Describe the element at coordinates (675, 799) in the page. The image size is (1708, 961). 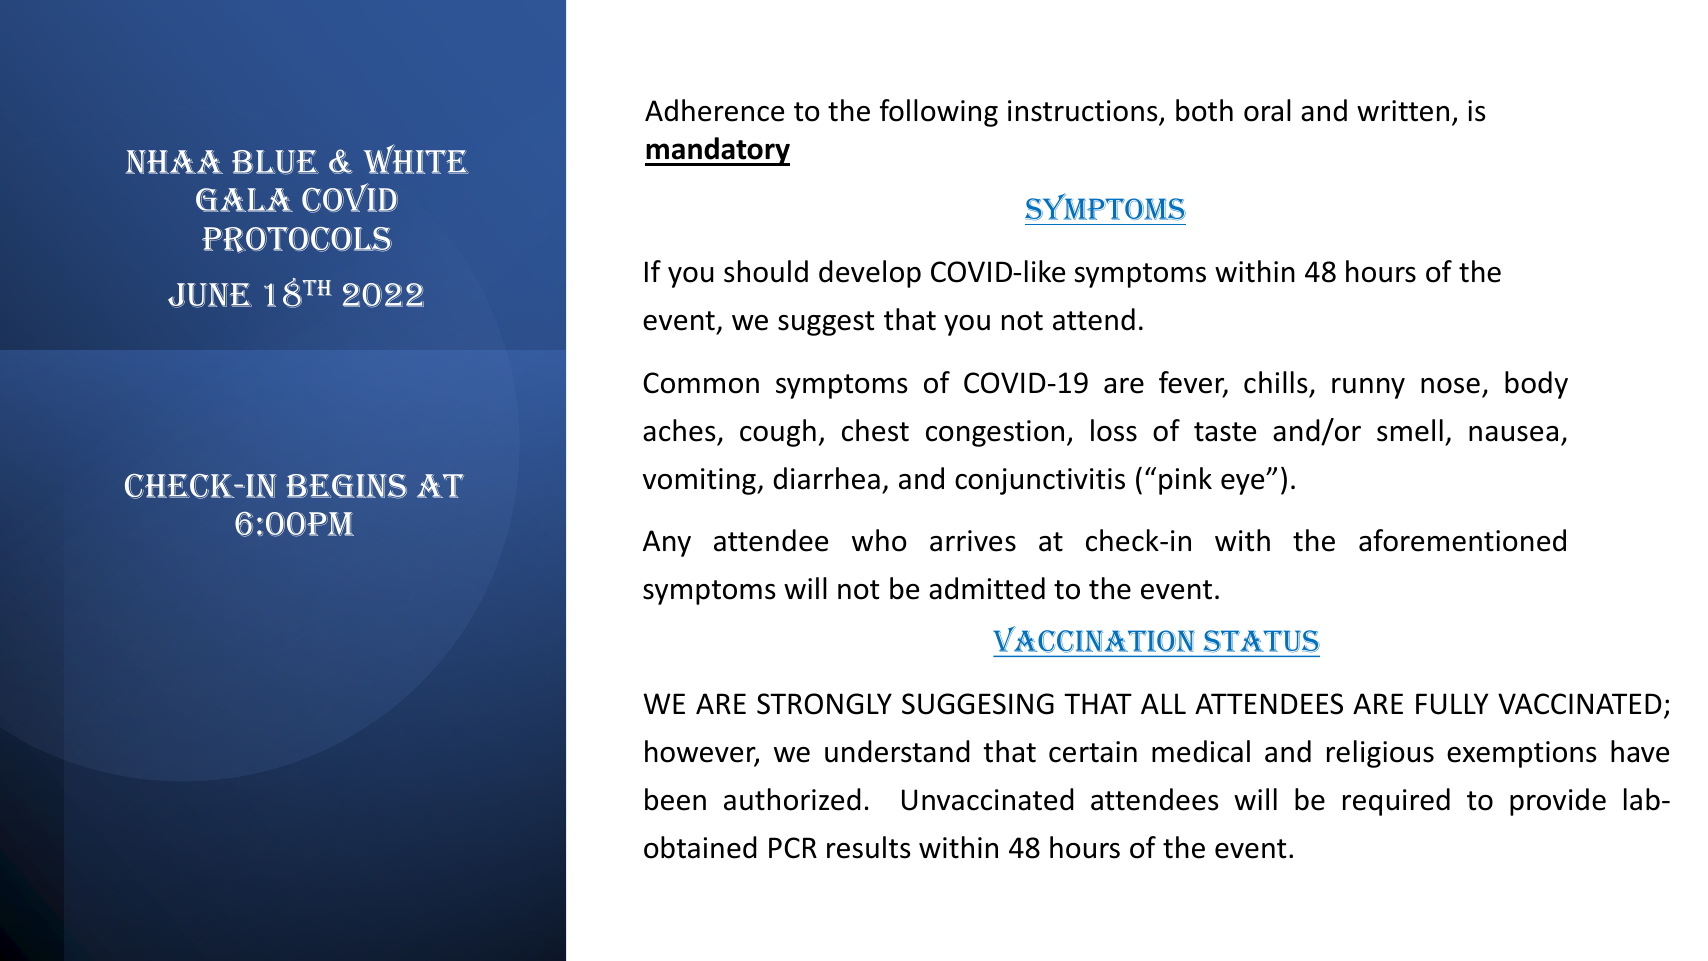
I see `been` at that location.
